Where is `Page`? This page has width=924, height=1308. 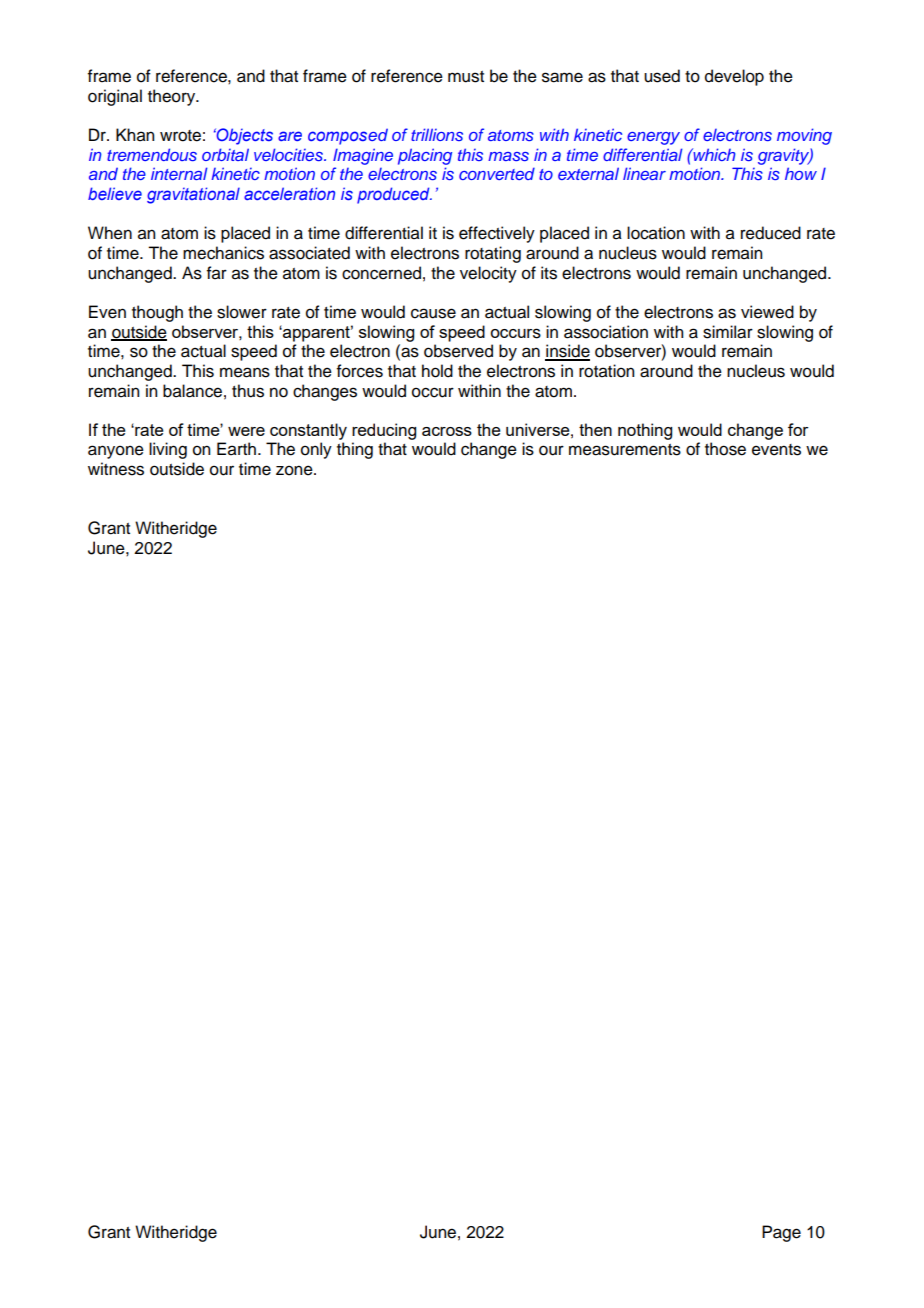 Page is located at coordinates (781, 1233).
